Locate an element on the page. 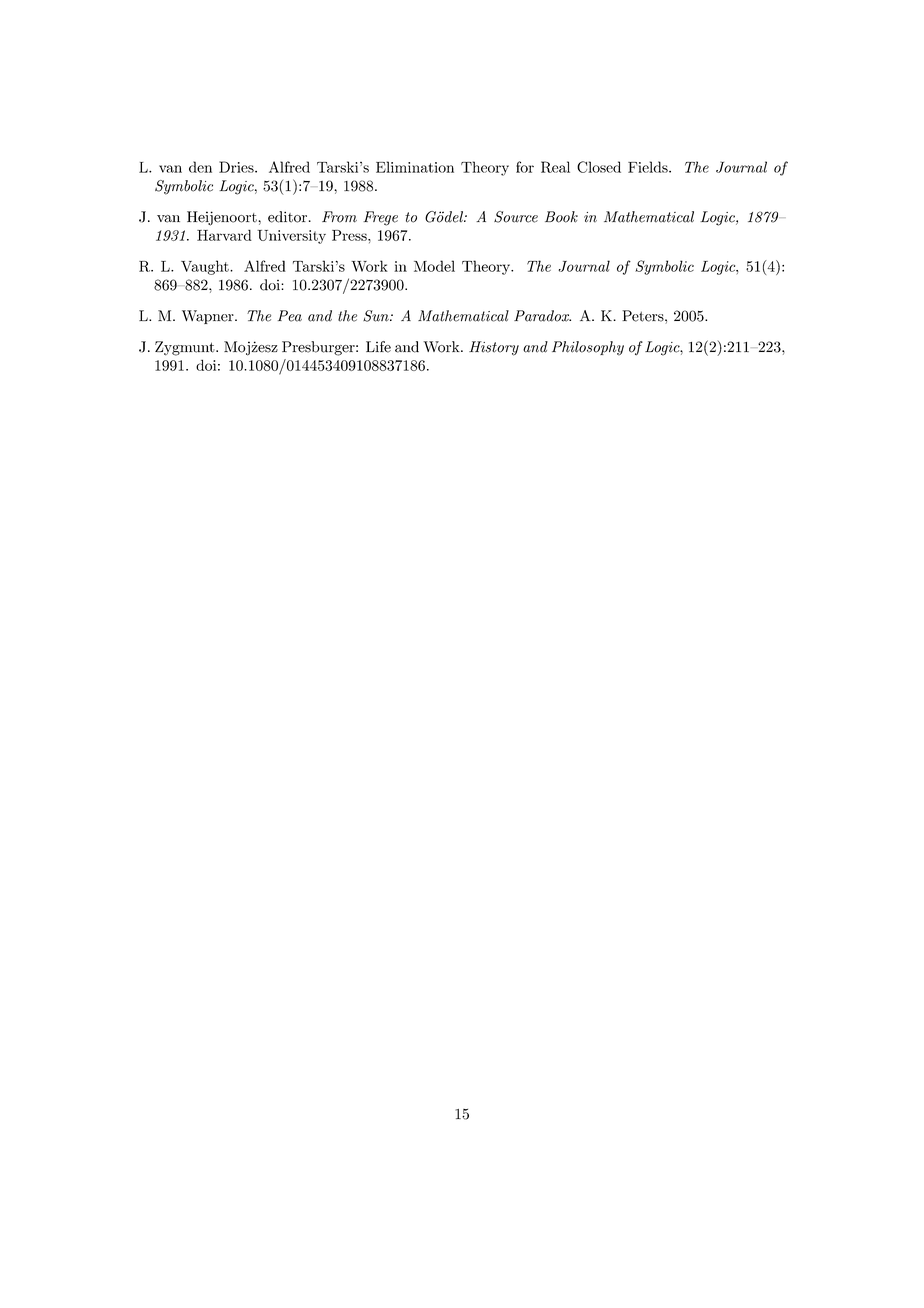  Life is located at coordinates (378, 347).
